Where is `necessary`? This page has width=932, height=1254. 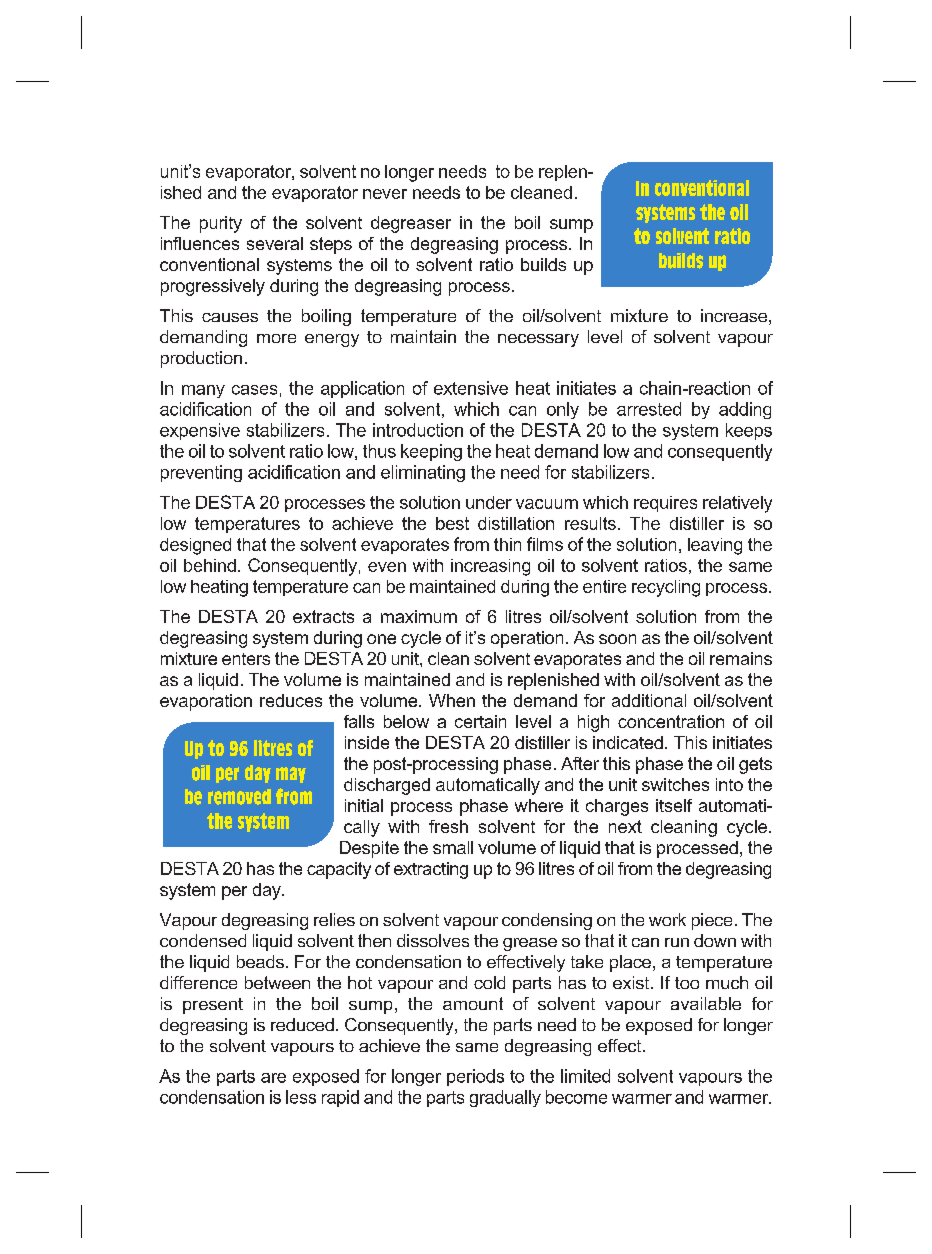
necessary is located at coordinates (538, 340).
